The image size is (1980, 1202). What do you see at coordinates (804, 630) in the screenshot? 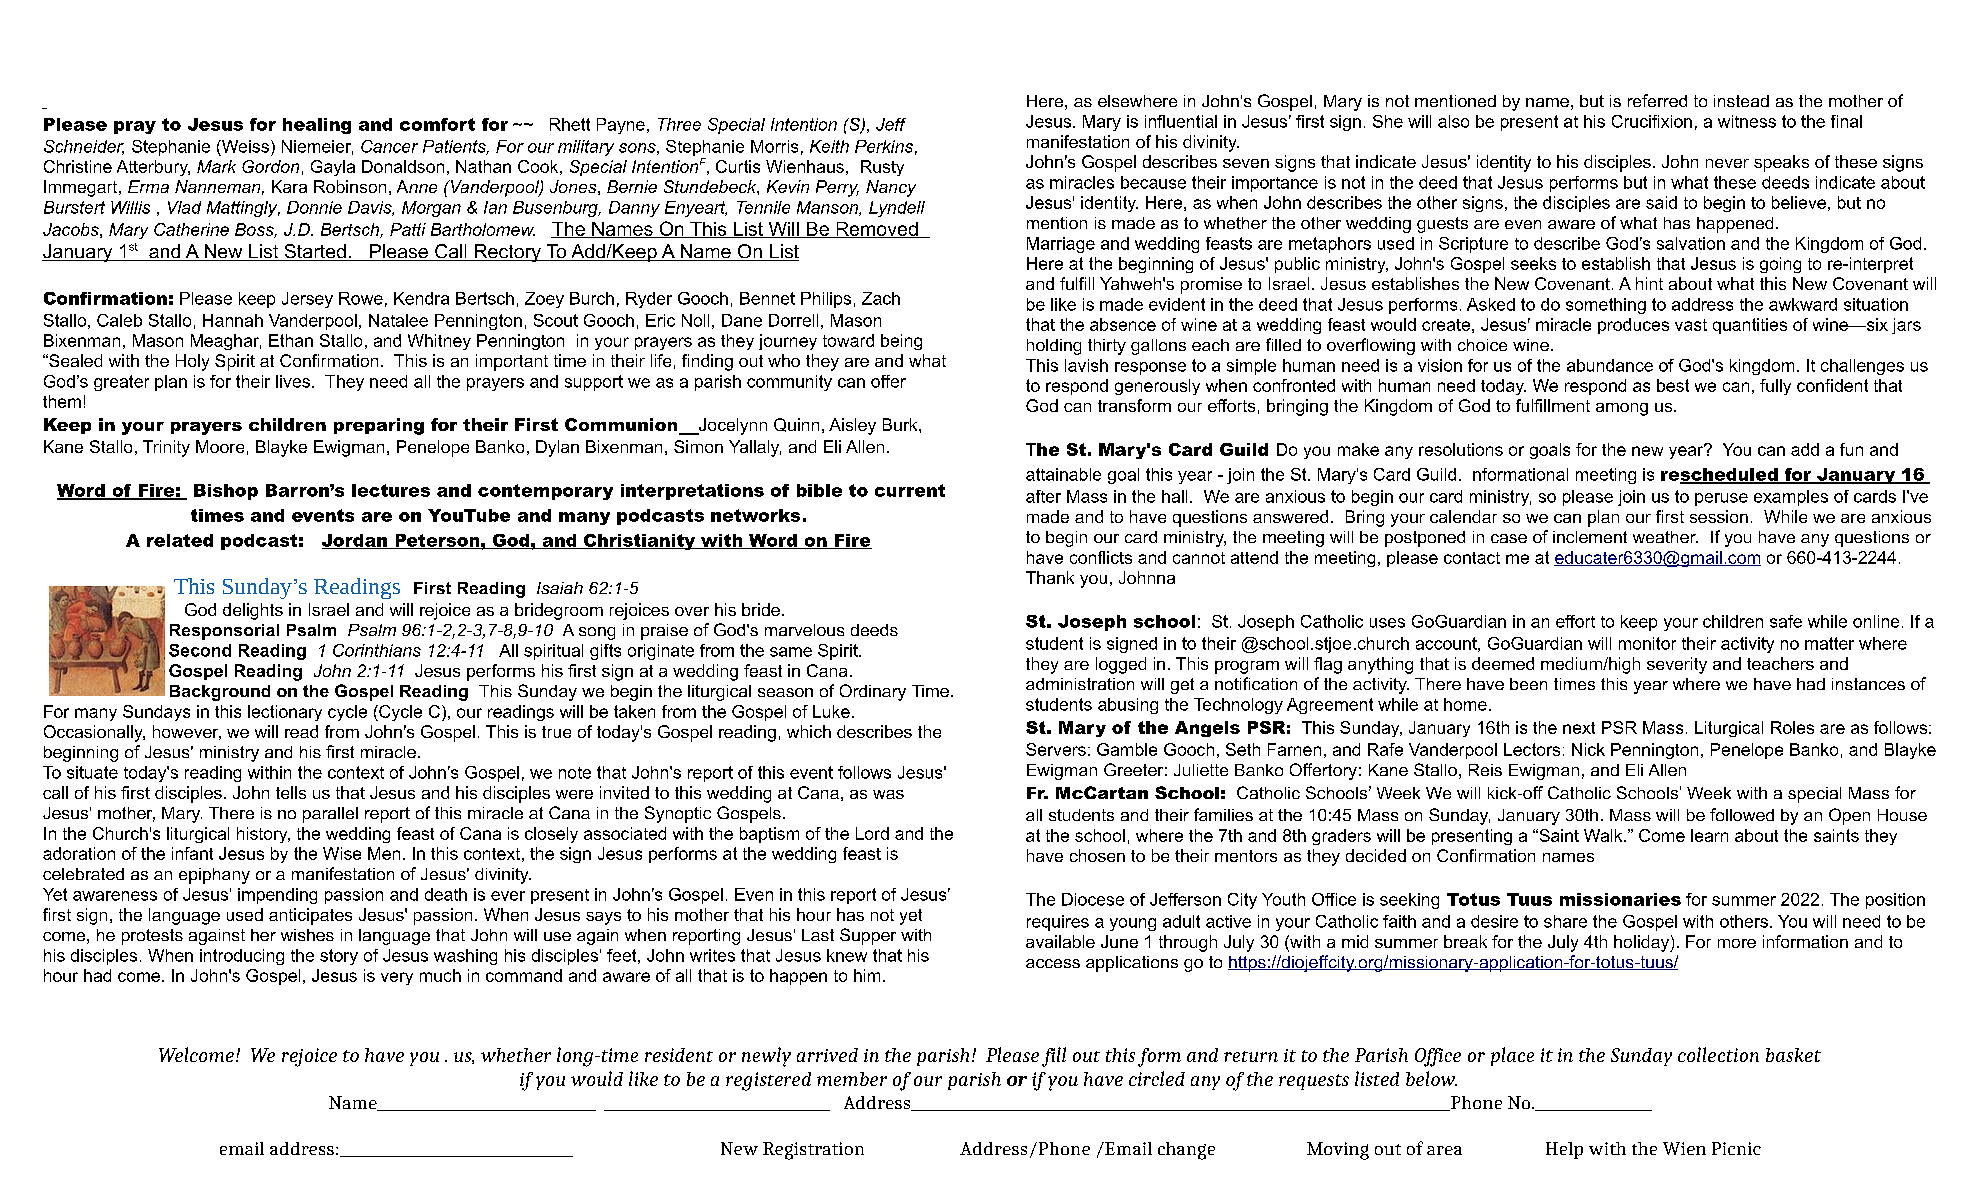
I see `marvelous` at bounding box center [804, 630].
